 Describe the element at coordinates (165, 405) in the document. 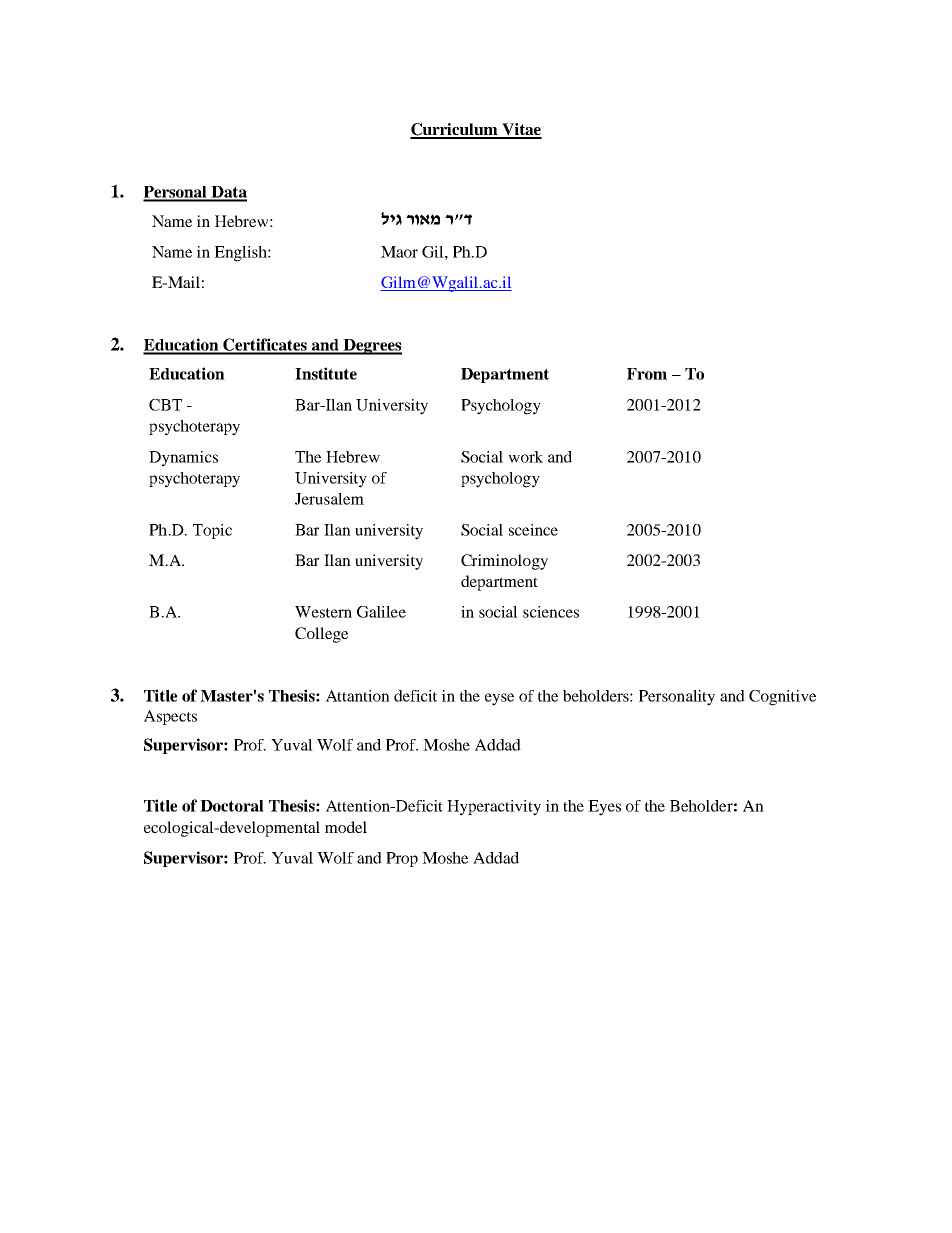

I see `CBT` at that location.
